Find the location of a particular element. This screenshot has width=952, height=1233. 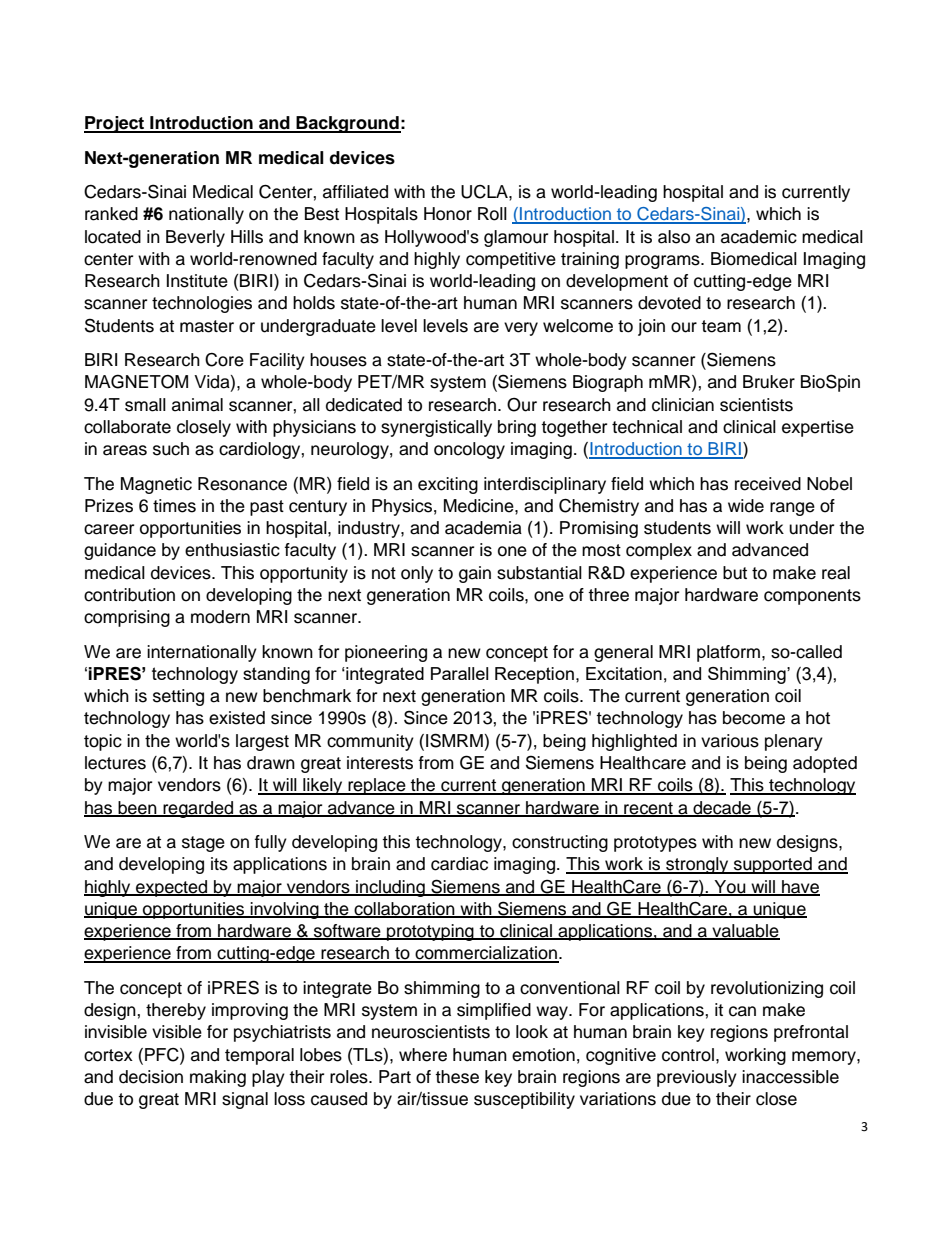

such is located at coordinates (171, 449).
